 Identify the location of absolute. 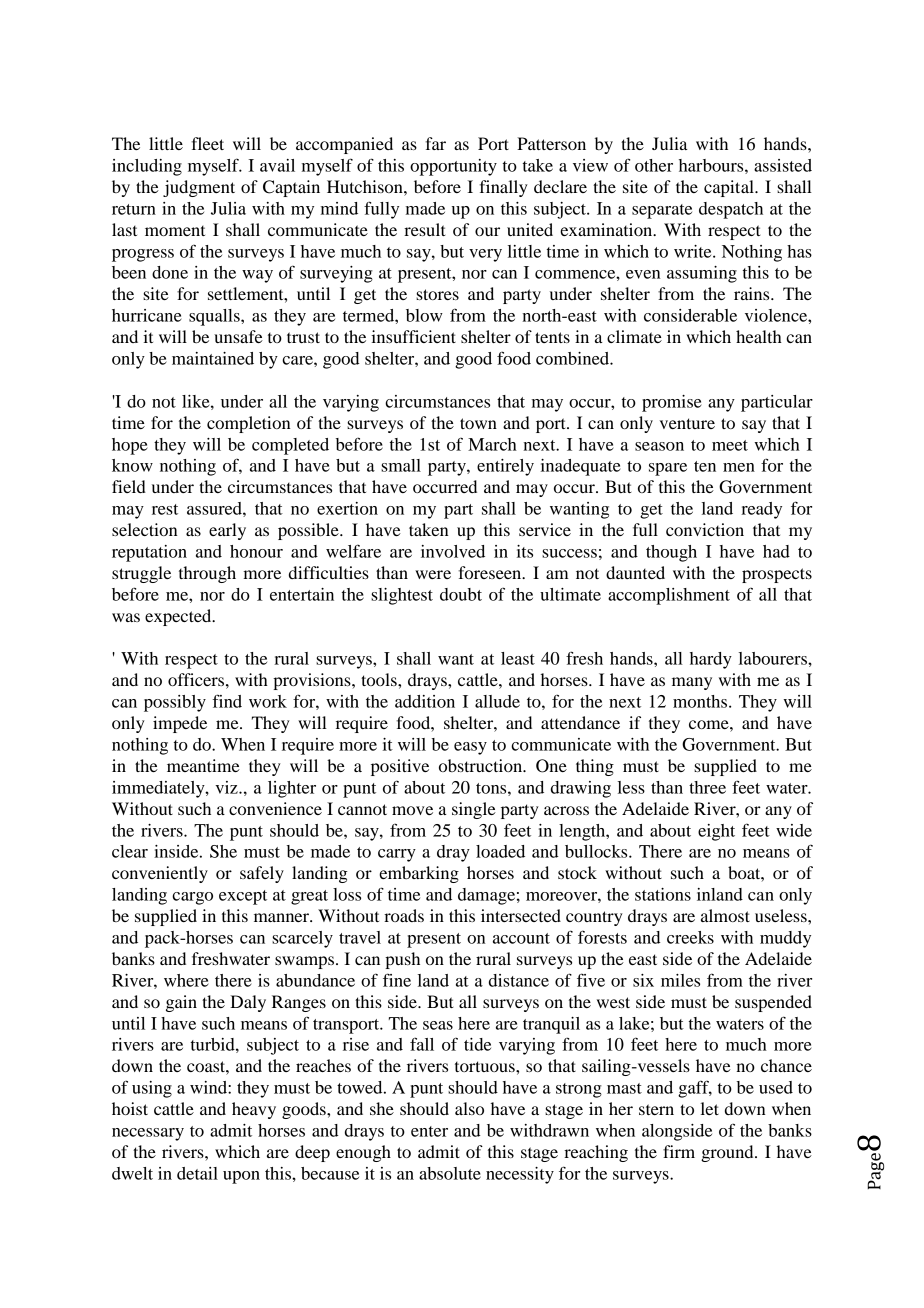
(450, 1173).
